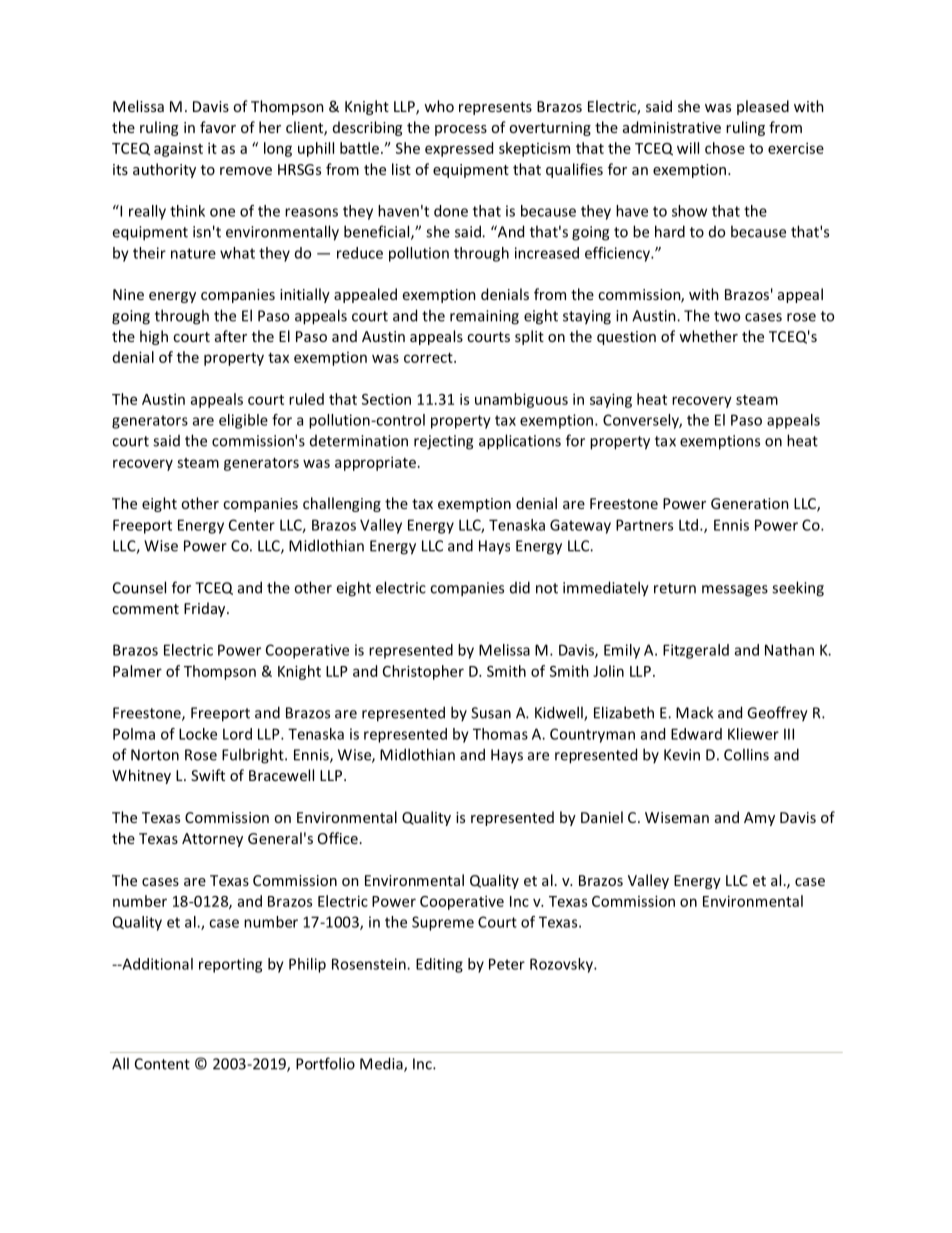  What do you see at coordinates (162, 1064) in the screenshot?
I see `Content` at bounding box center [162, 1064].
